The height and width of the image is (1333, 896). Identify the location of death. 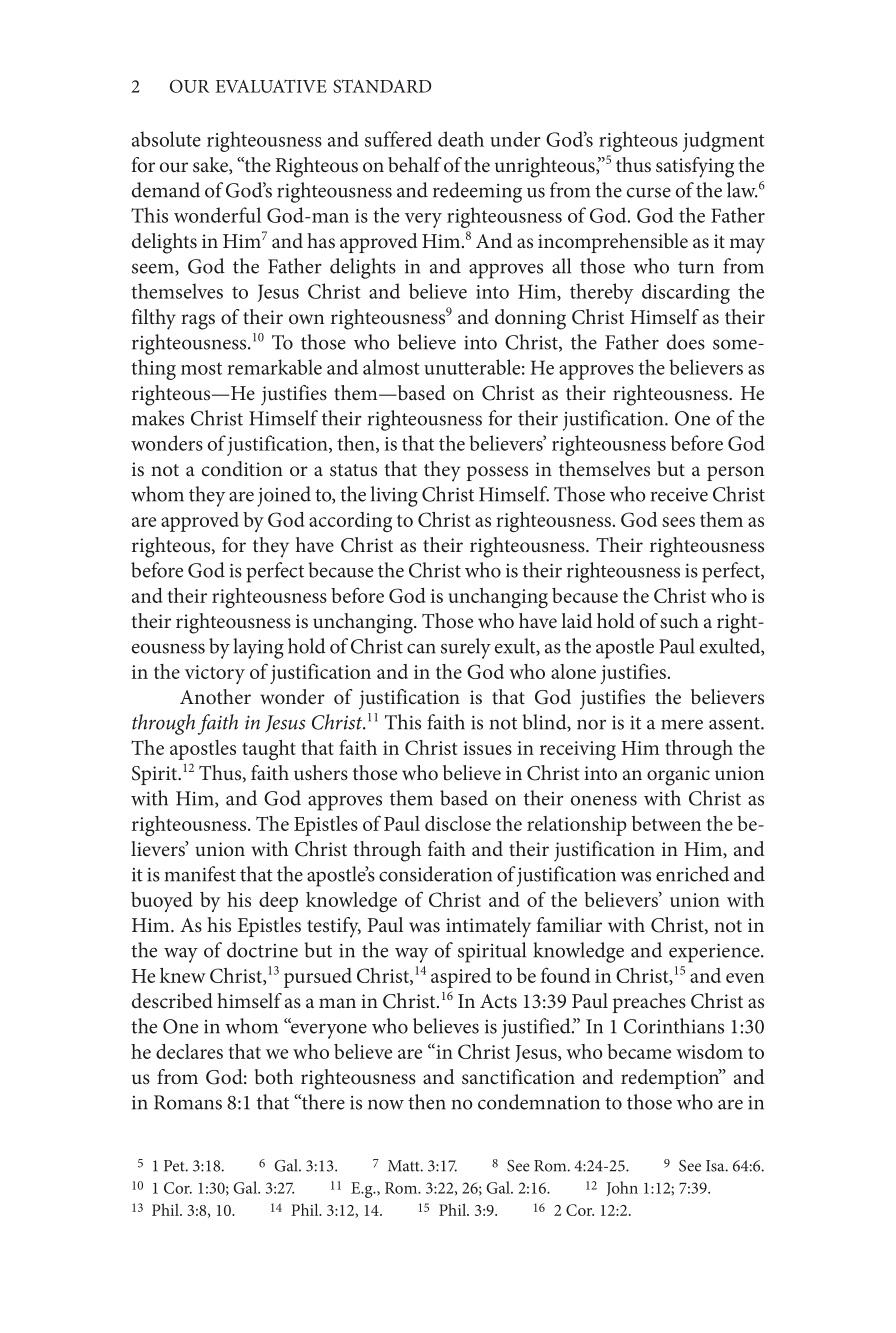
(461, 139).
